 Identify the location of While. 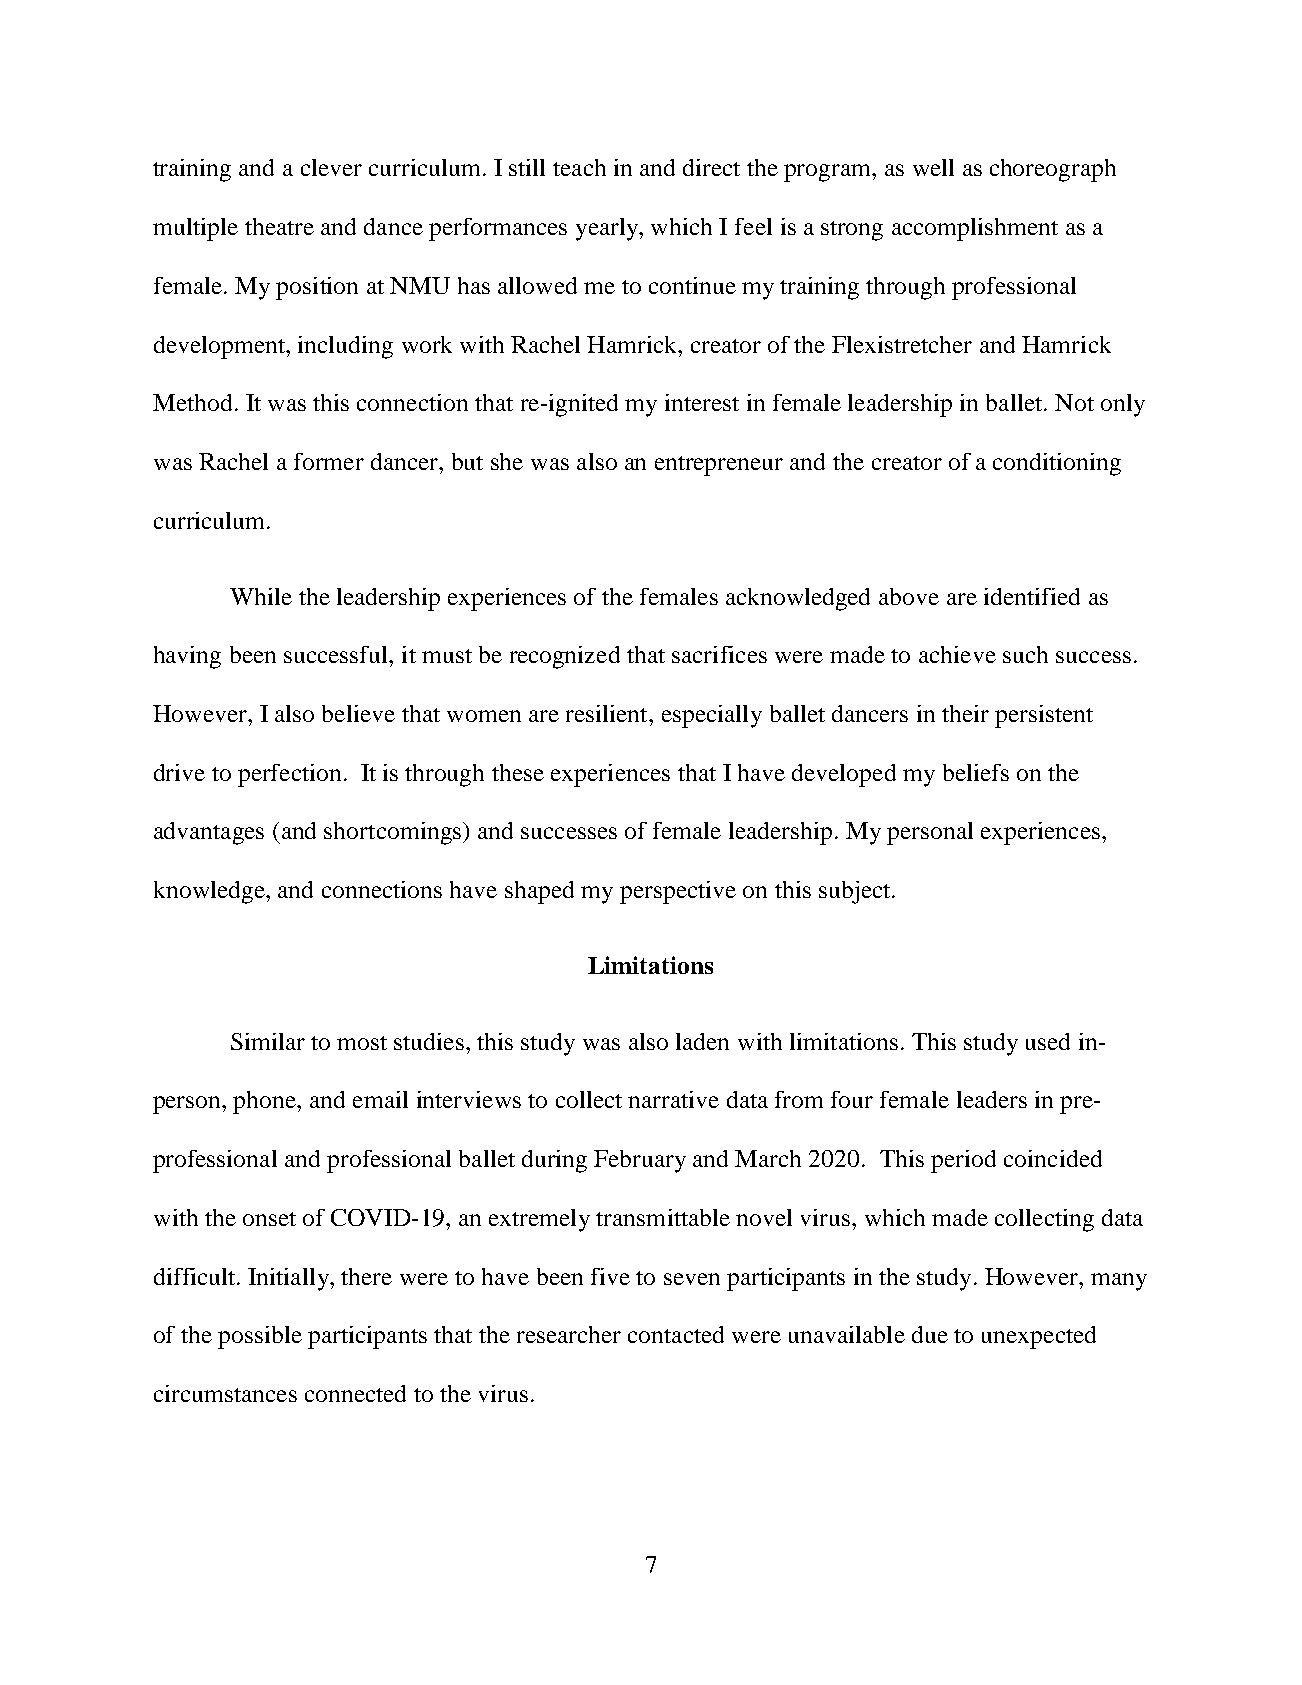
(261, 596).
